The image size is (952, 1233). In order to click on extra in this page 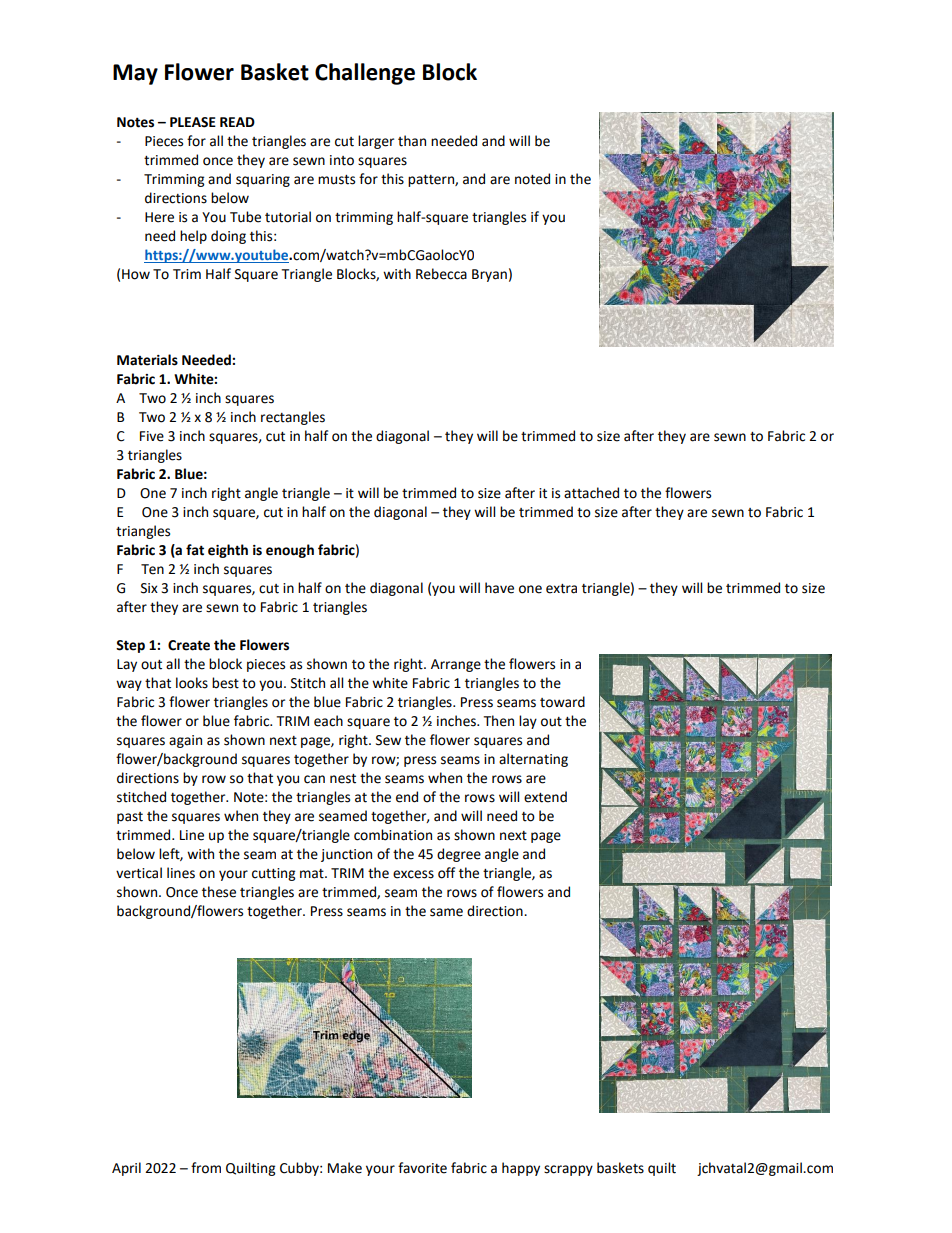, I will do `click(561, 589)`.
